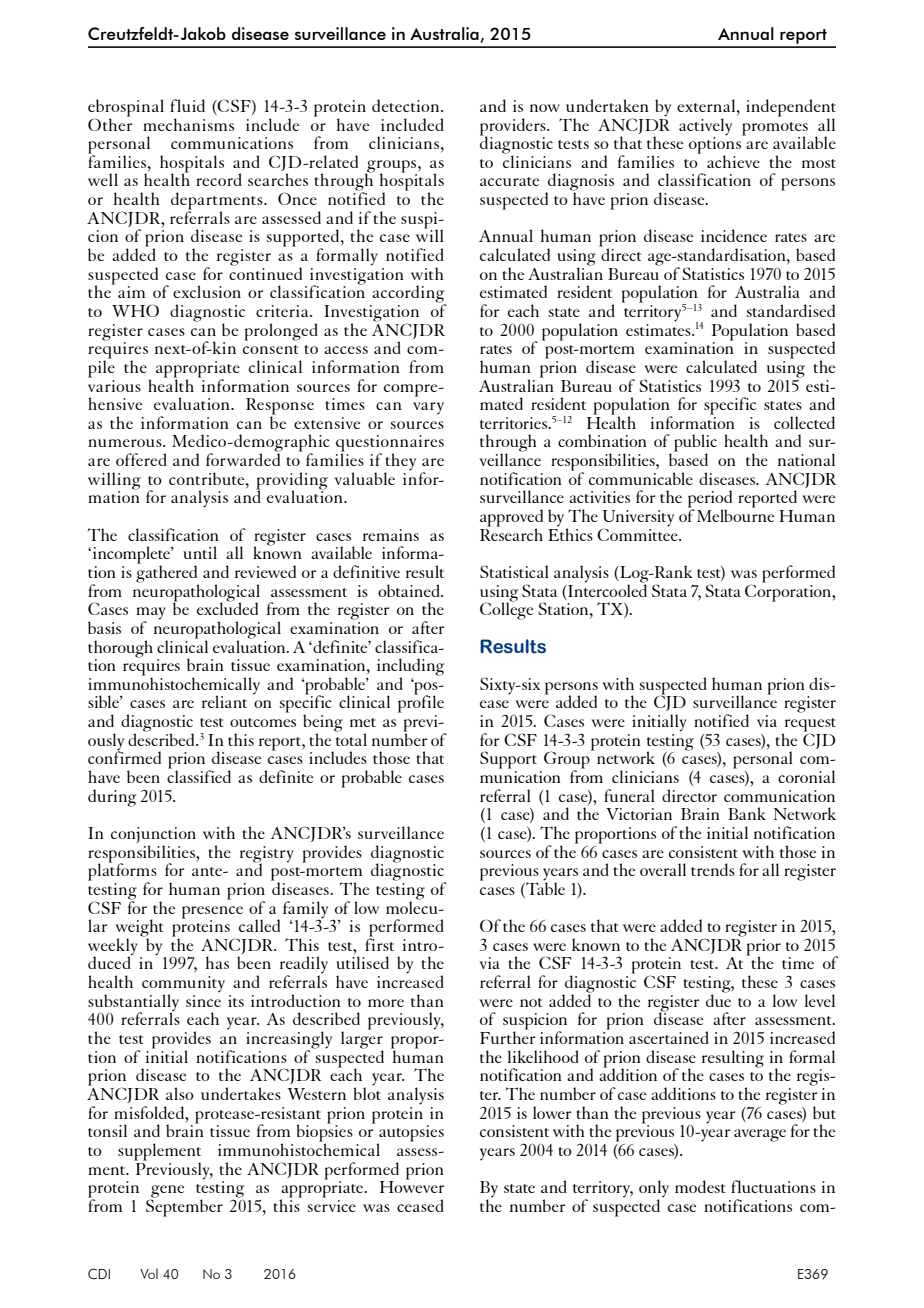 This screenshot has height=1308, width=924. What do you see at coordinates (122, 872) in the screenshot?
I see `platforms` at bounding box center [122, 872].
